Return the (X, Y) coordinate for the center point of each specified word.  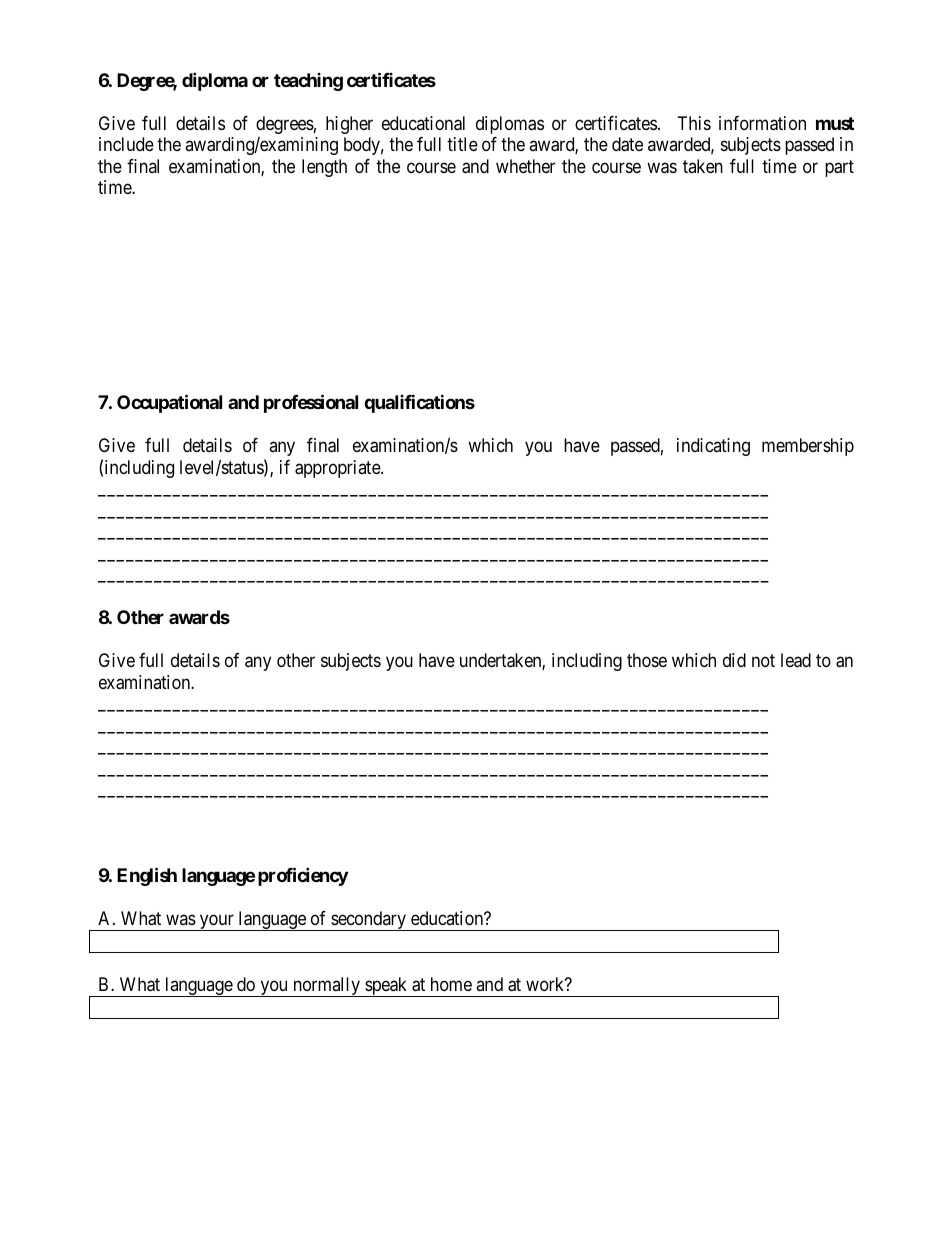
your (217, 922)
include (126, 144)
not (763, 660)
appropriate (338, 469)
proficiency (303, 876)
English (147, 876)
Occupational (169, 403)
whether (525, 166)
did (734, 660)
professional (311, 403)
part (839, 168)
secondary (368, 921)
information (762, 123)
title (462, 144)
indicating (713, 447)
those (647, 660)
